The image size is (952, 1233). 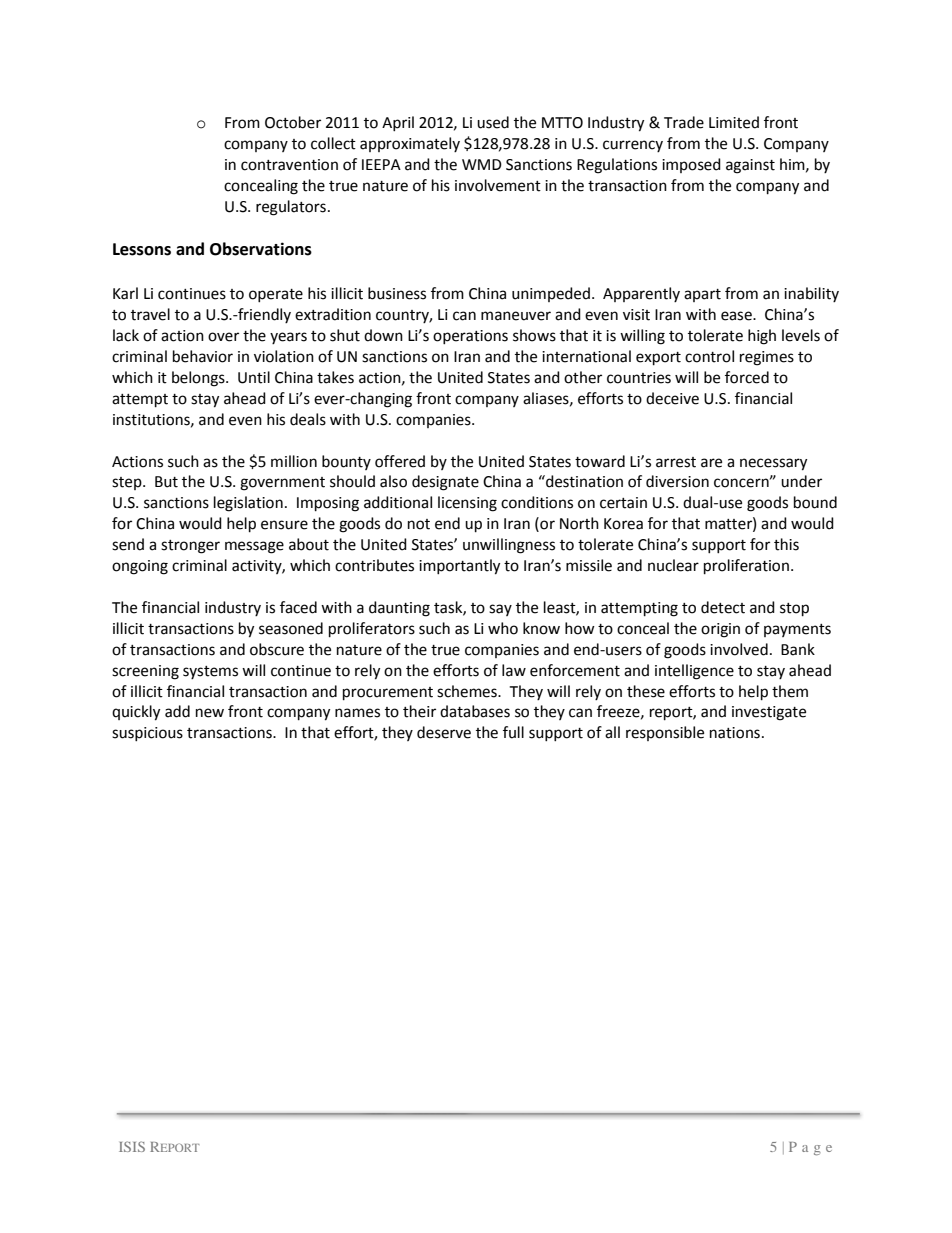 What do you see at coordinates (444, 732) in the page?
I see `deserve` at bounding box center [444, 732].
